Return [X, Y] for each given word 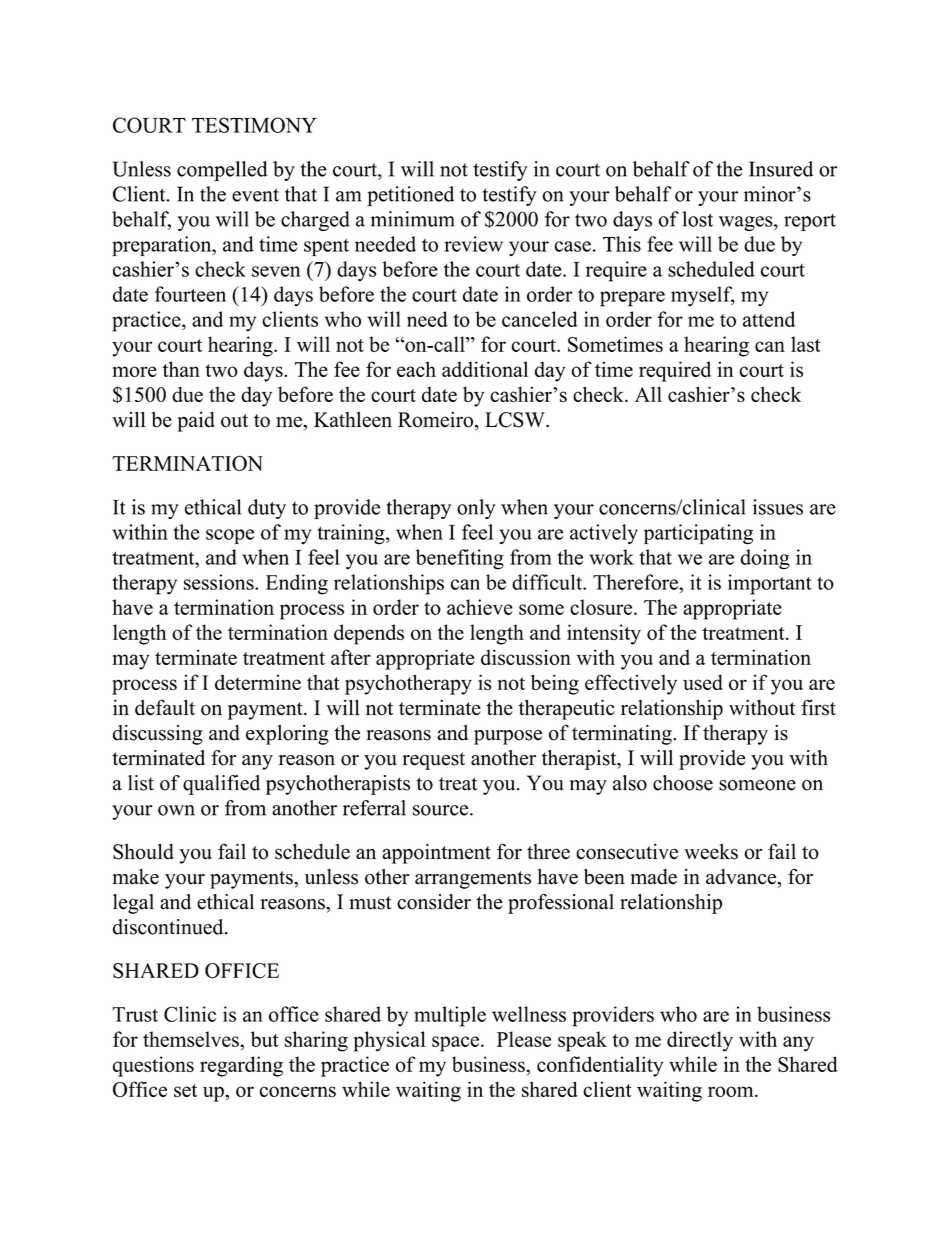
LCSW [516, 420]
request [433, 761]
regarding [241, 1066]
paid [196, 421]
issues [778, 507]
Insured [781, 169]
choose [683, 783]
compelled [222, 171]
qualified [221, 785]
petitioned [410, 196]
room [732, 1091]
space [457, 1044]
